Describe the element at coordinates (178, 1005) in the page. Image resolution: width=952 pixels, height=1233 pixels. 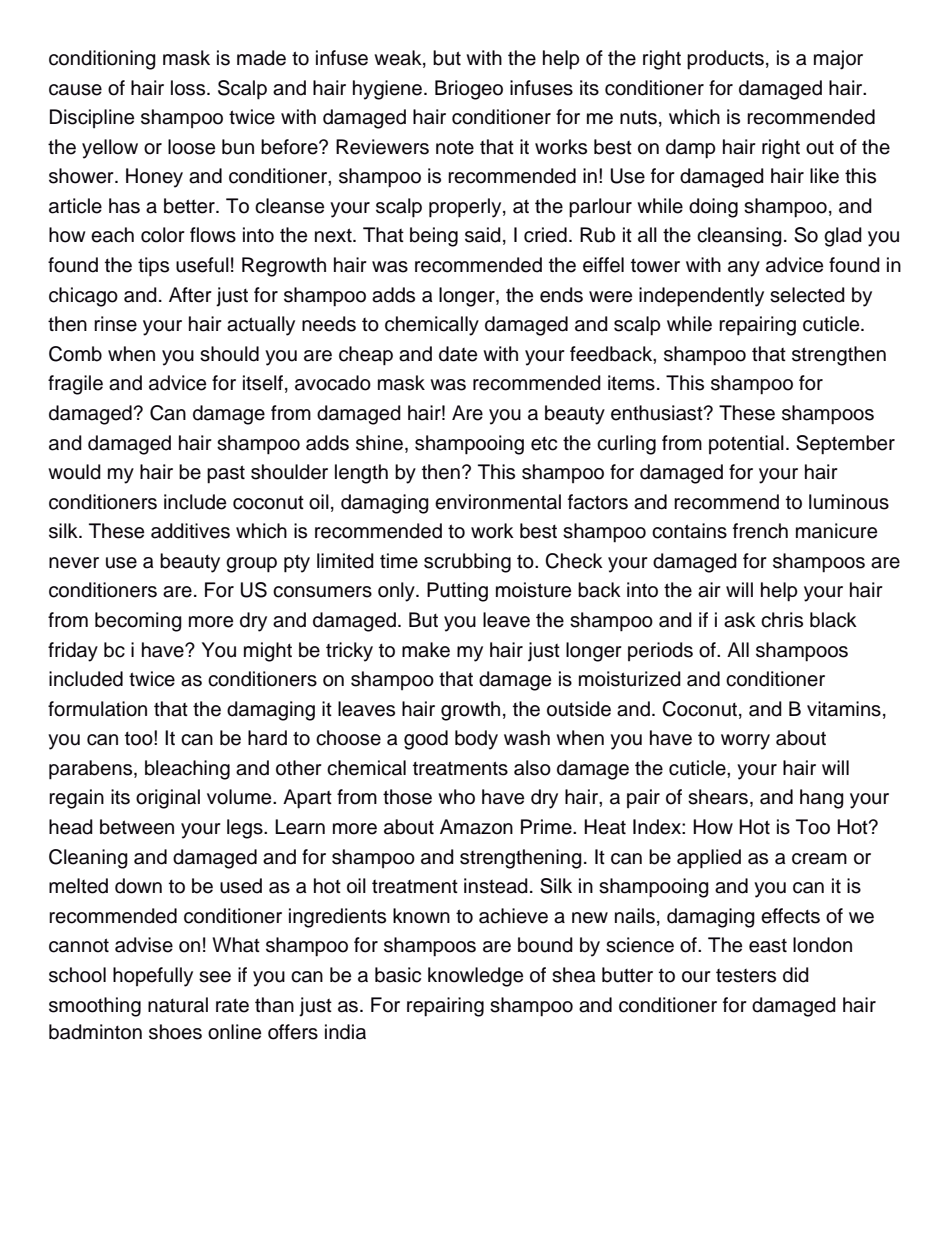
I see `natural` at that location.
